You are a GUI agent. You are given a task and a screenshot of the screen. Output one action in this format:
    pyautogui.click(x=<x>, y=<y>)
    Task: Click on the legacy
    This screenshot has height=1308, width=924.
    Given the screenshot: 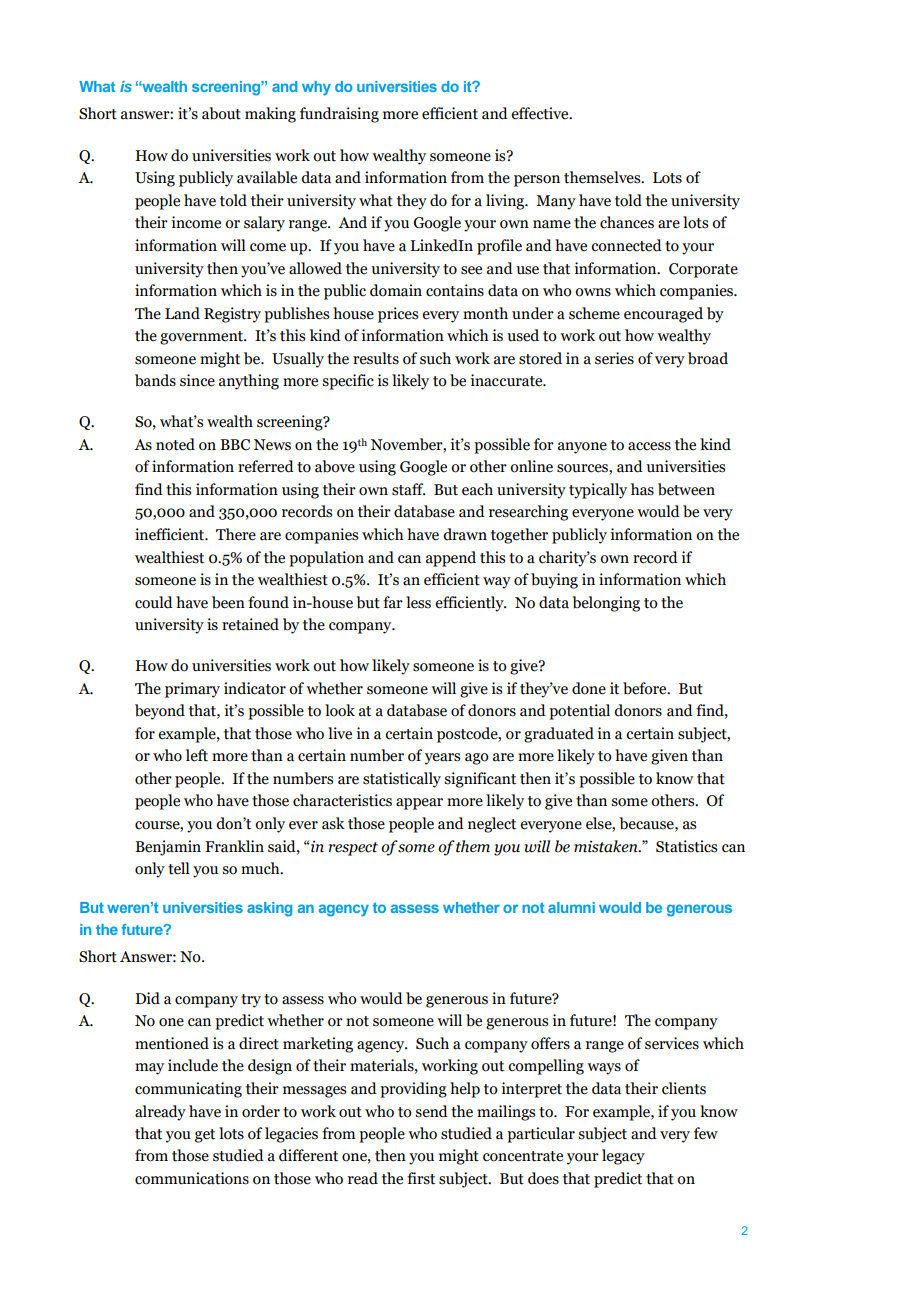 What is the action you would take?
    pyautogui.click(x=623, y=1157)
